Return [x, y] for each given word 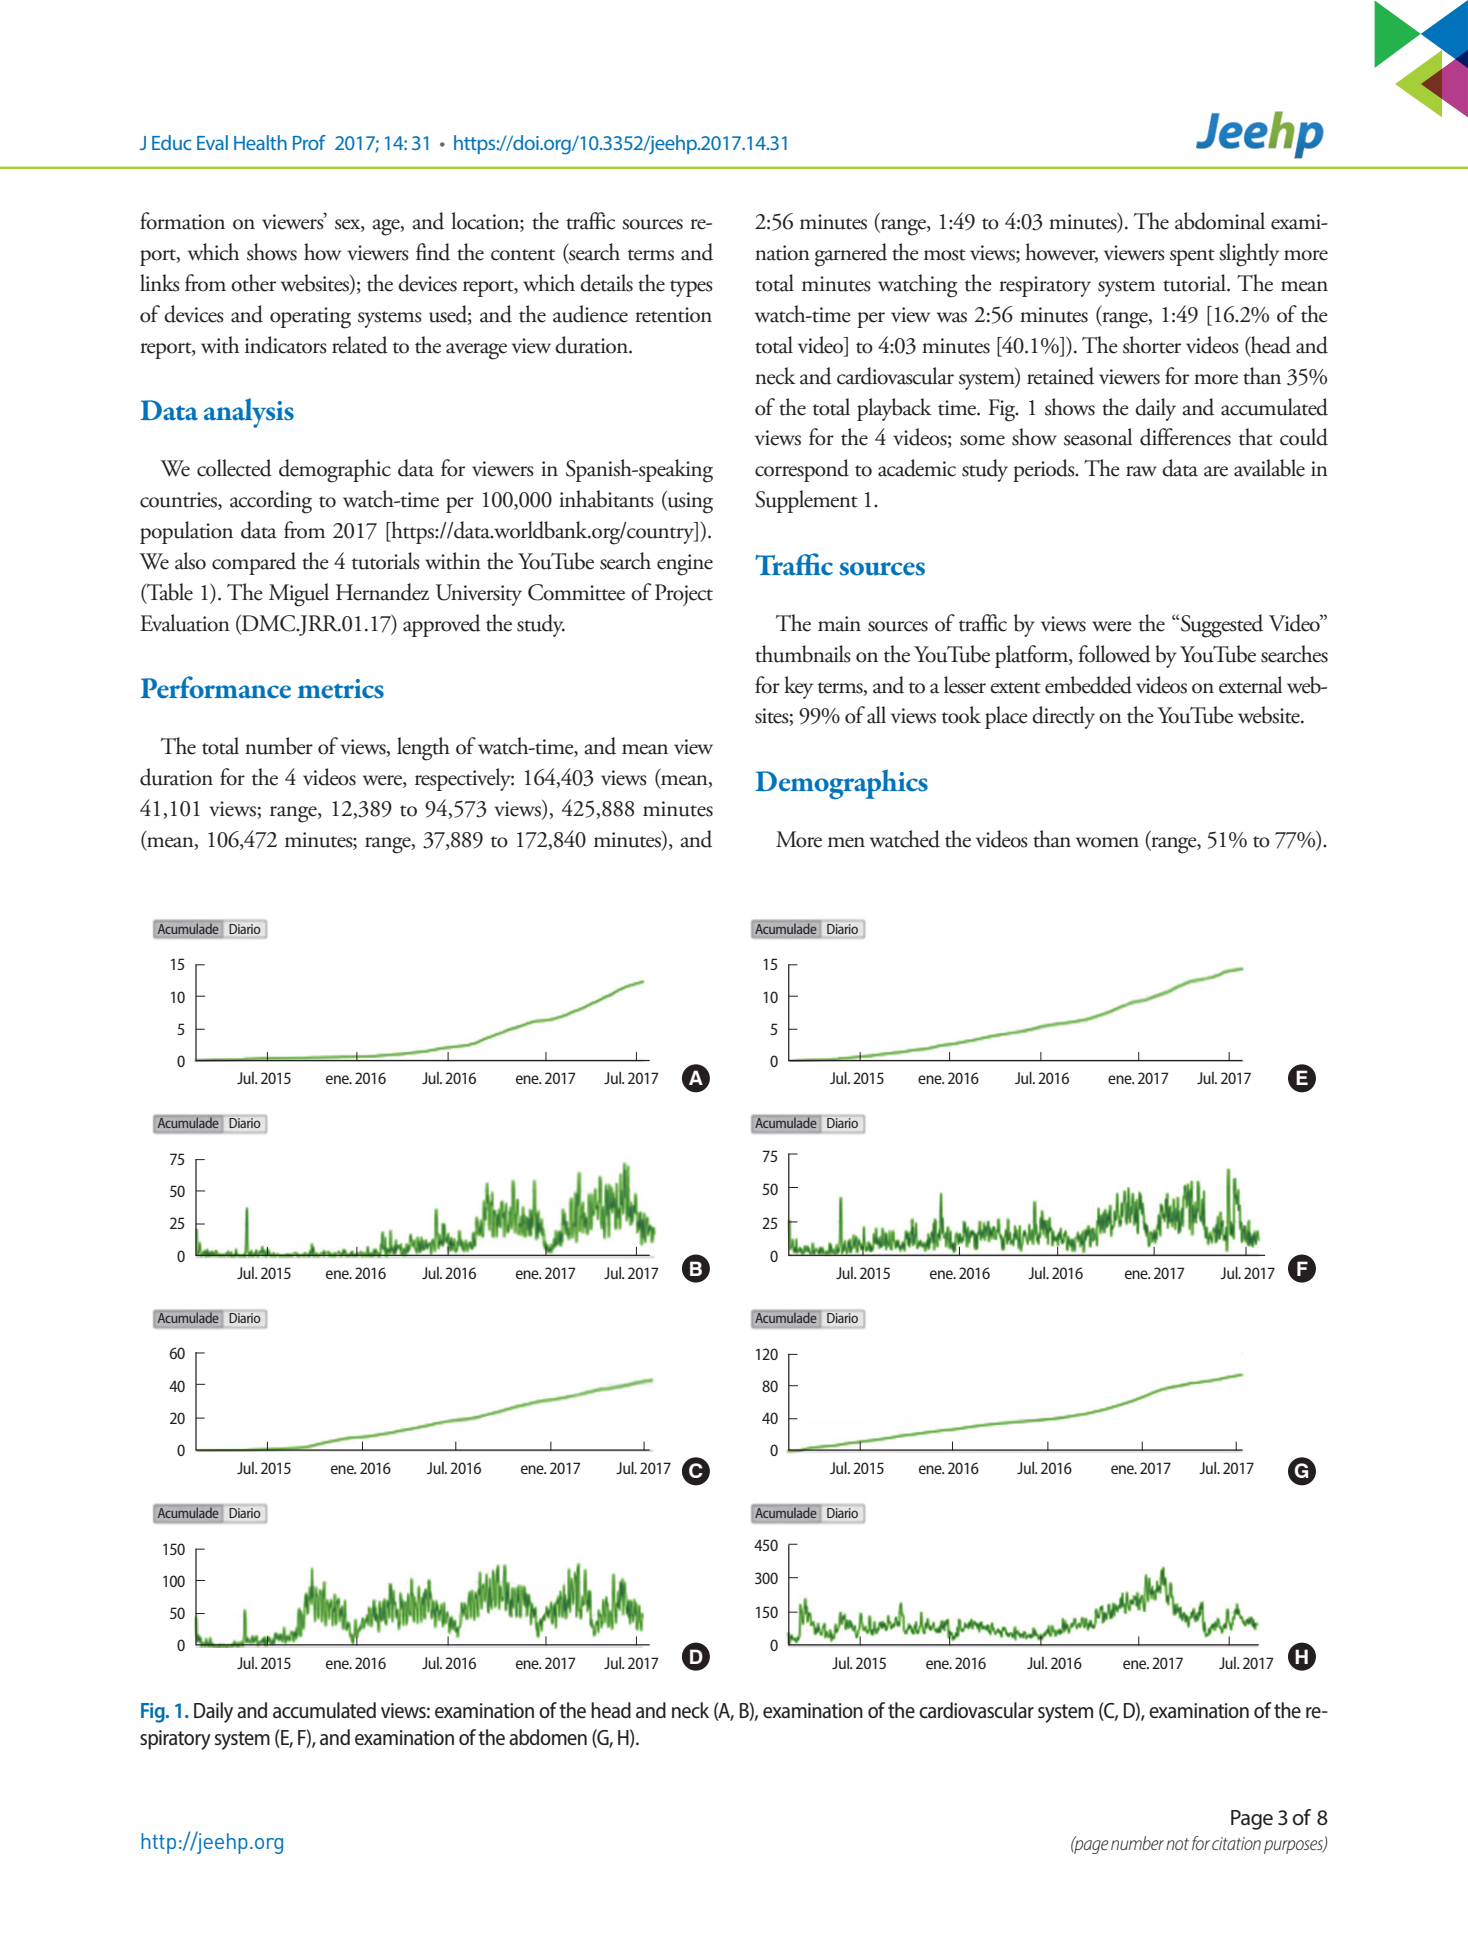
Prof [309, 142]
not [1177, 1844]
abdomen [548, 1737]
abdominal [1220, 221]
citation [1236, 1843]
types [691, 288]
